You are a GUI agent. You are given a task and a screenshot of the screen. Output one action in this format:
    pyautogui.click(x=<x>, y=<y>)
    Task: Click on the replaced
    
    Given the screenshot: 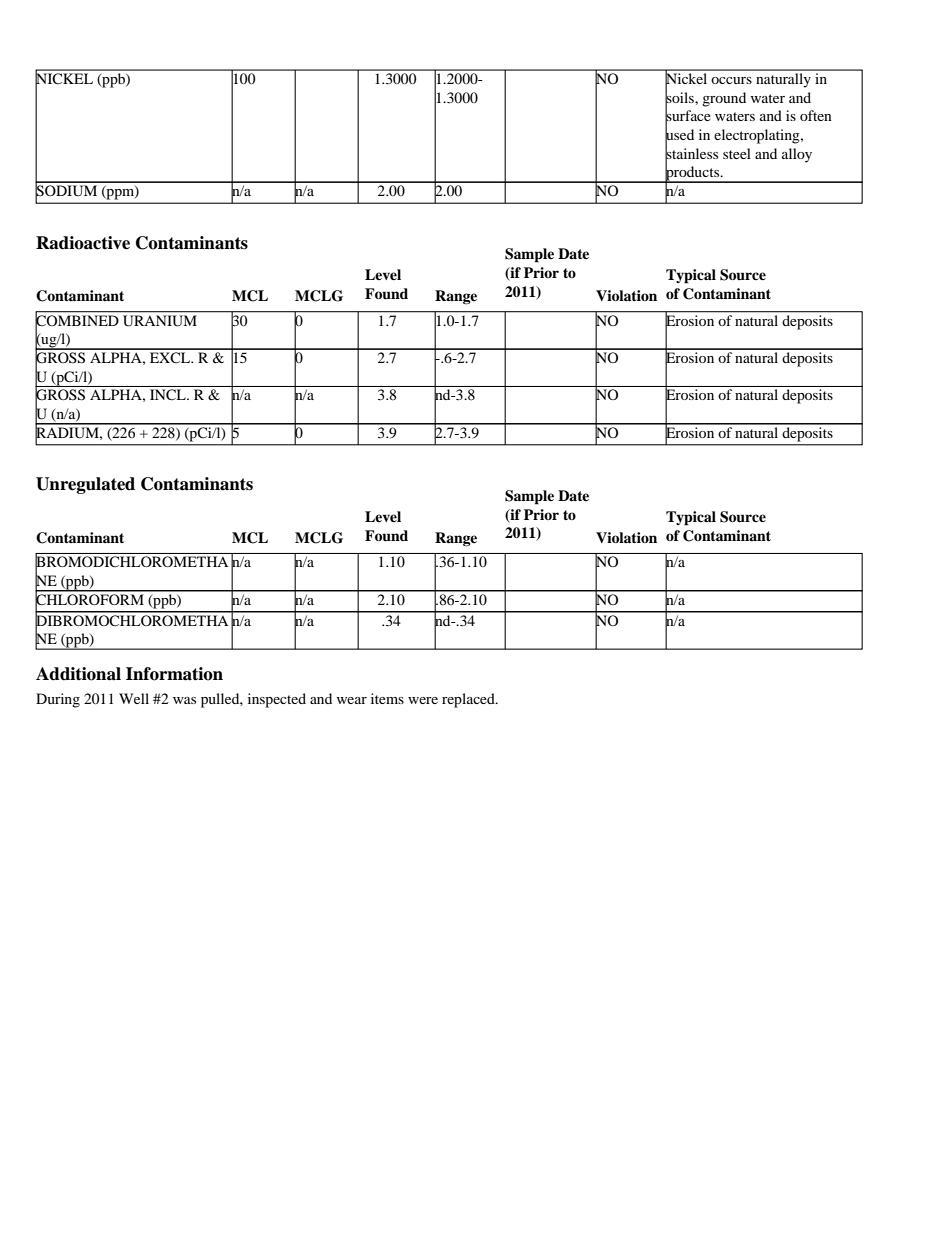 What is the action you would take?
    pyautogui.click(x=469, y=700)
